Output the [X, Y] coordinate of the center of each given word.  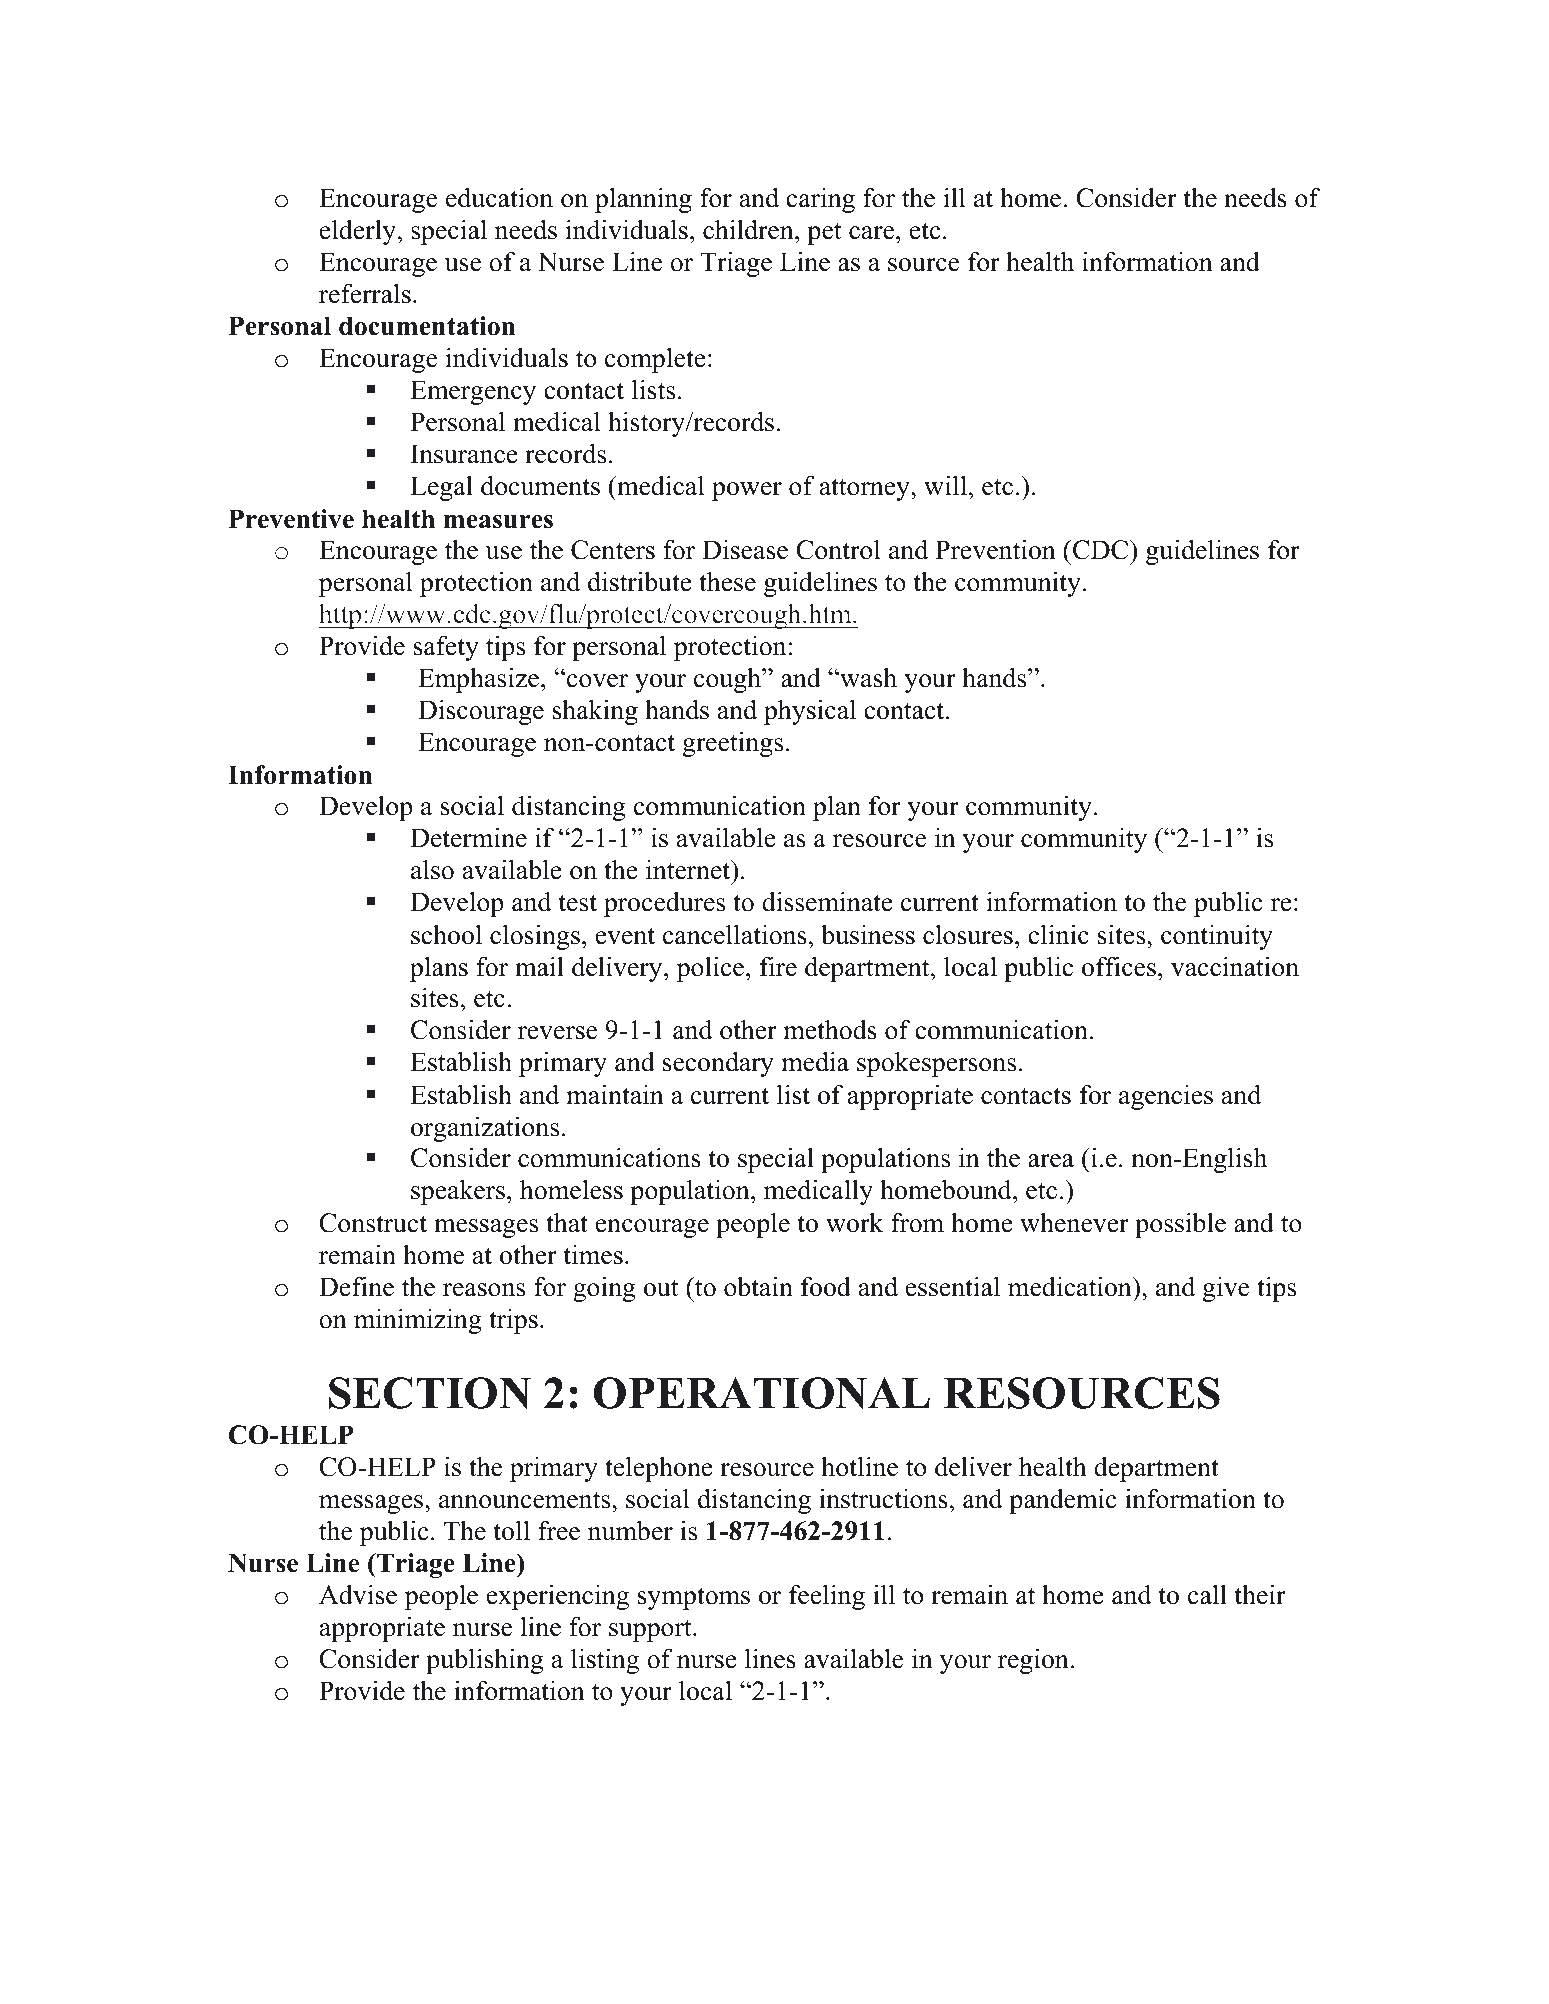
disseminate [827, 901]
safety [446, 648]
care [873, 233]
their [1260, 1594]
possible [1180, 1225]
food [826, 1286]
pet [824, 234]
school [446, 934]
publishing [485, 1661]
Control [838, 550]
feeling [827, 1597]
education [499, 197]
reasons [484, 1290]
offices [1119, 966]
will [945, 485]
